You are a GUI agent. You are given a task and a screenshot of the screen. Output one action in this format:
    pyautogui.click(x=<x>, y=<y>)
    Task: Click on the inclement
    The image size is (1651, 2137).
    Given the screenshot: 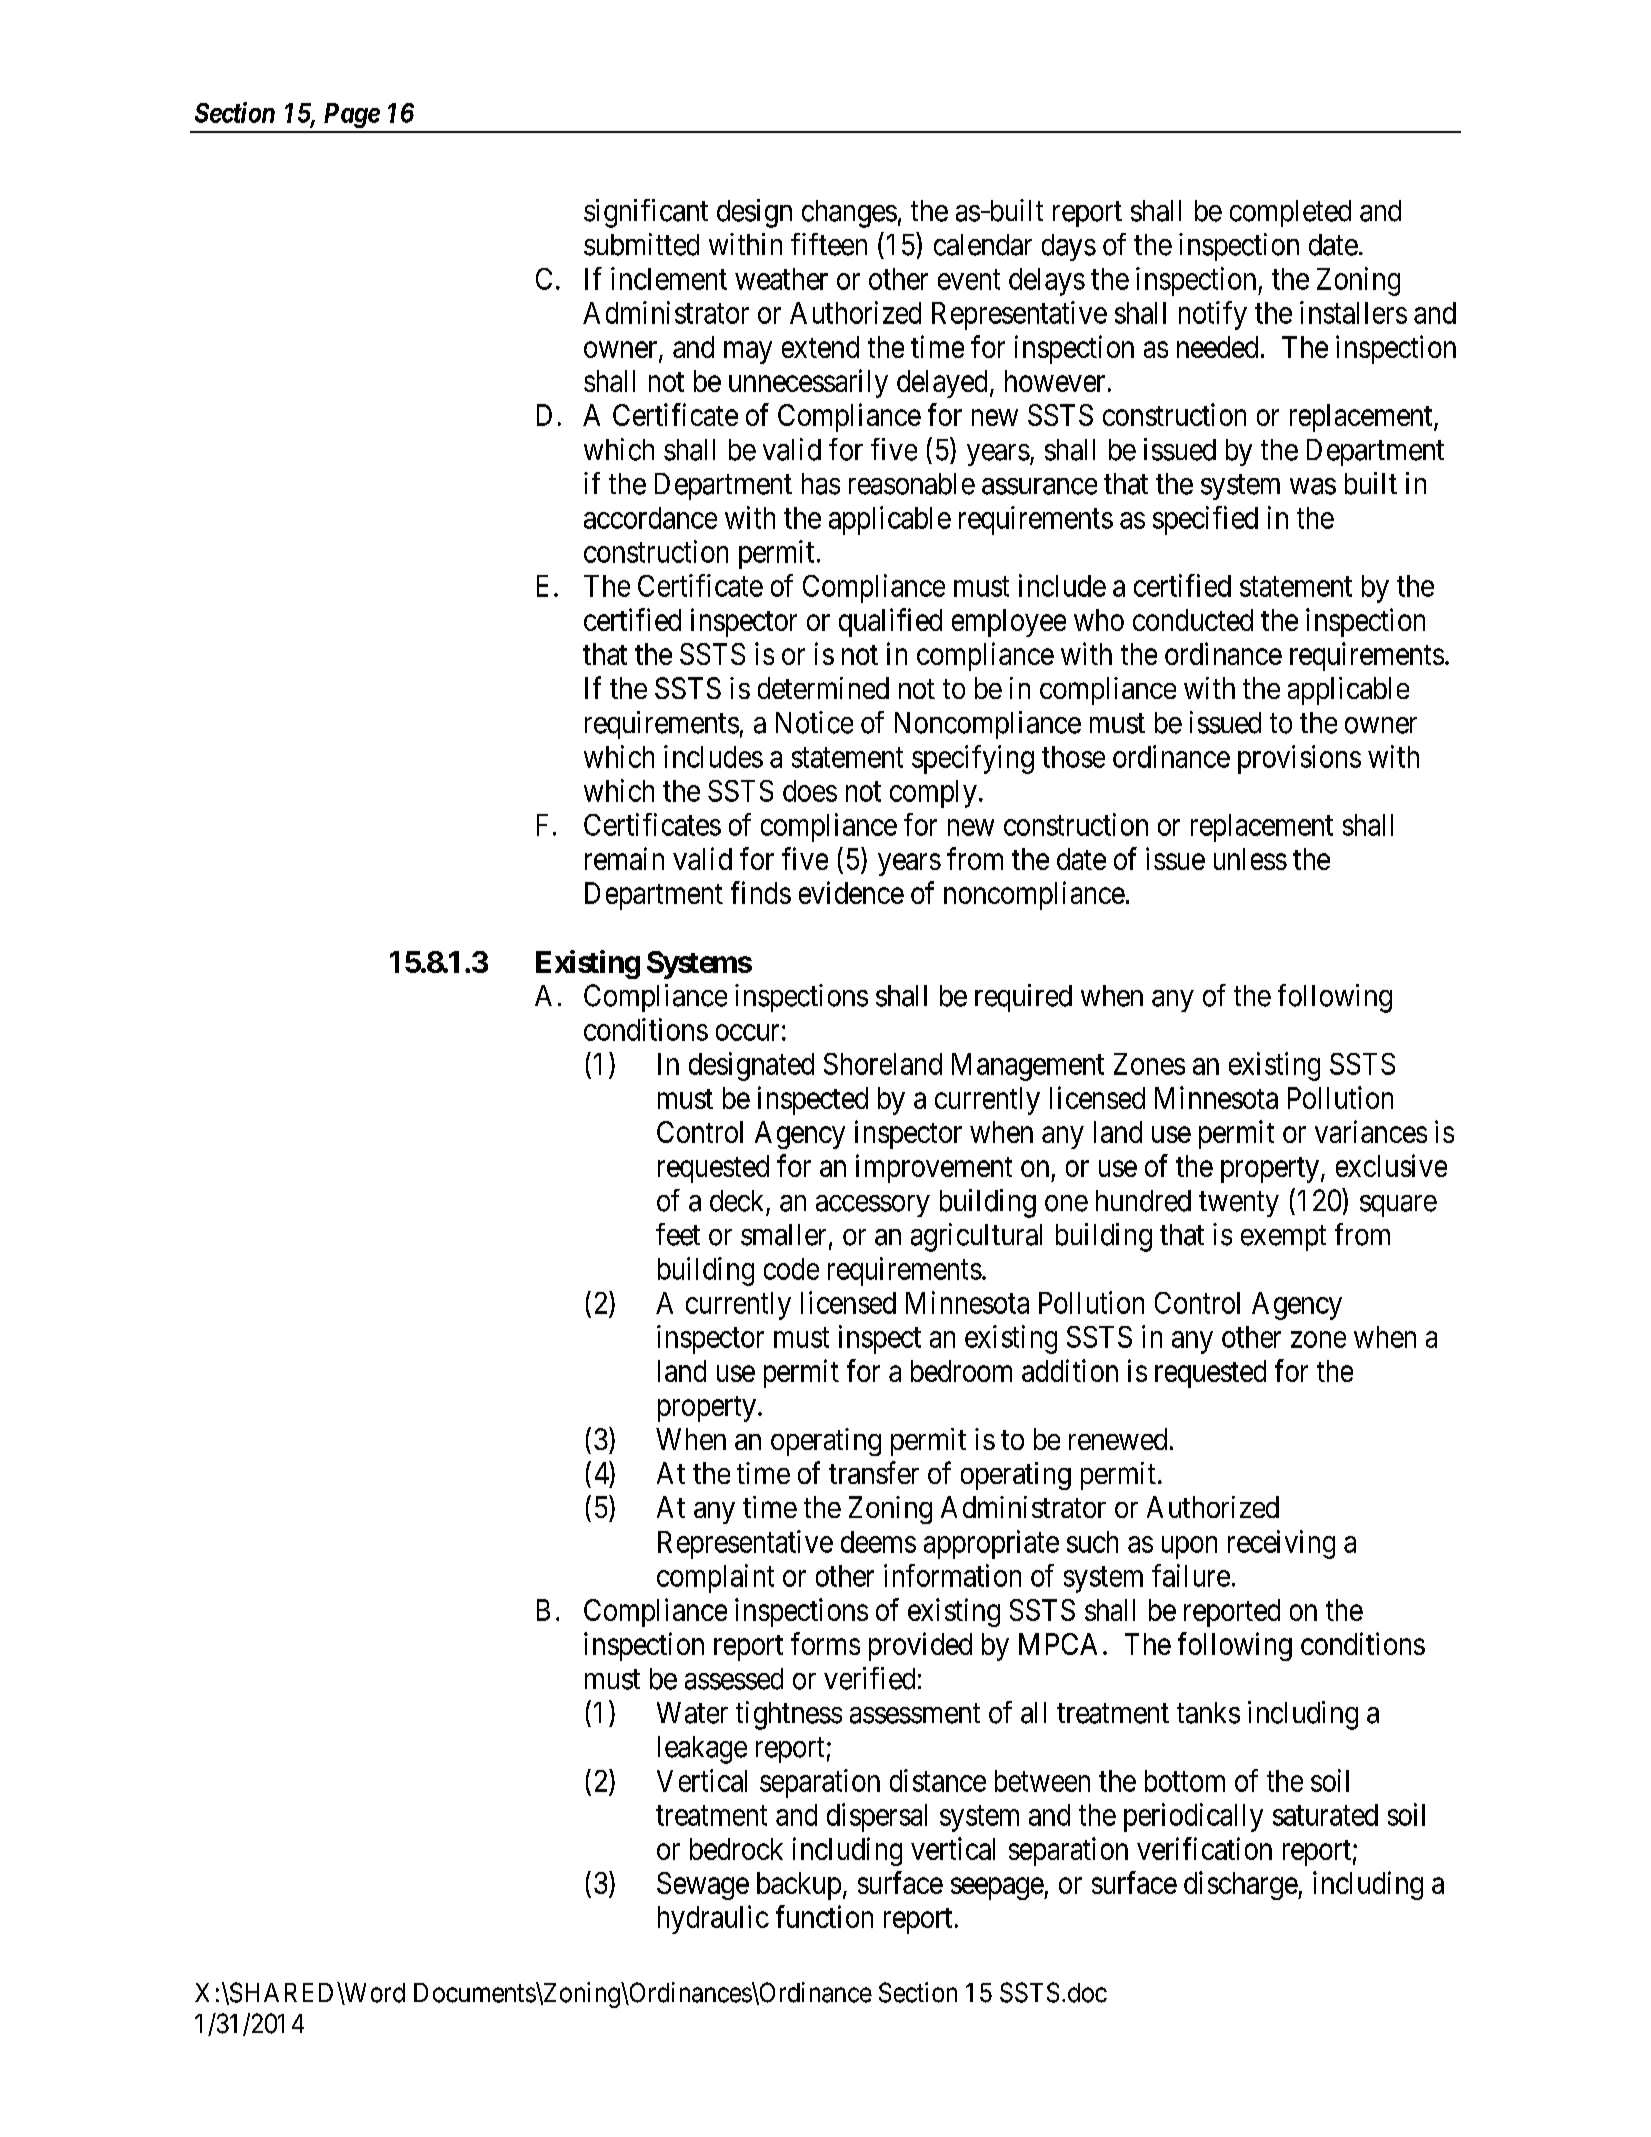 What is the action you would take?
    pyautogui.click(x=669, y=278)
